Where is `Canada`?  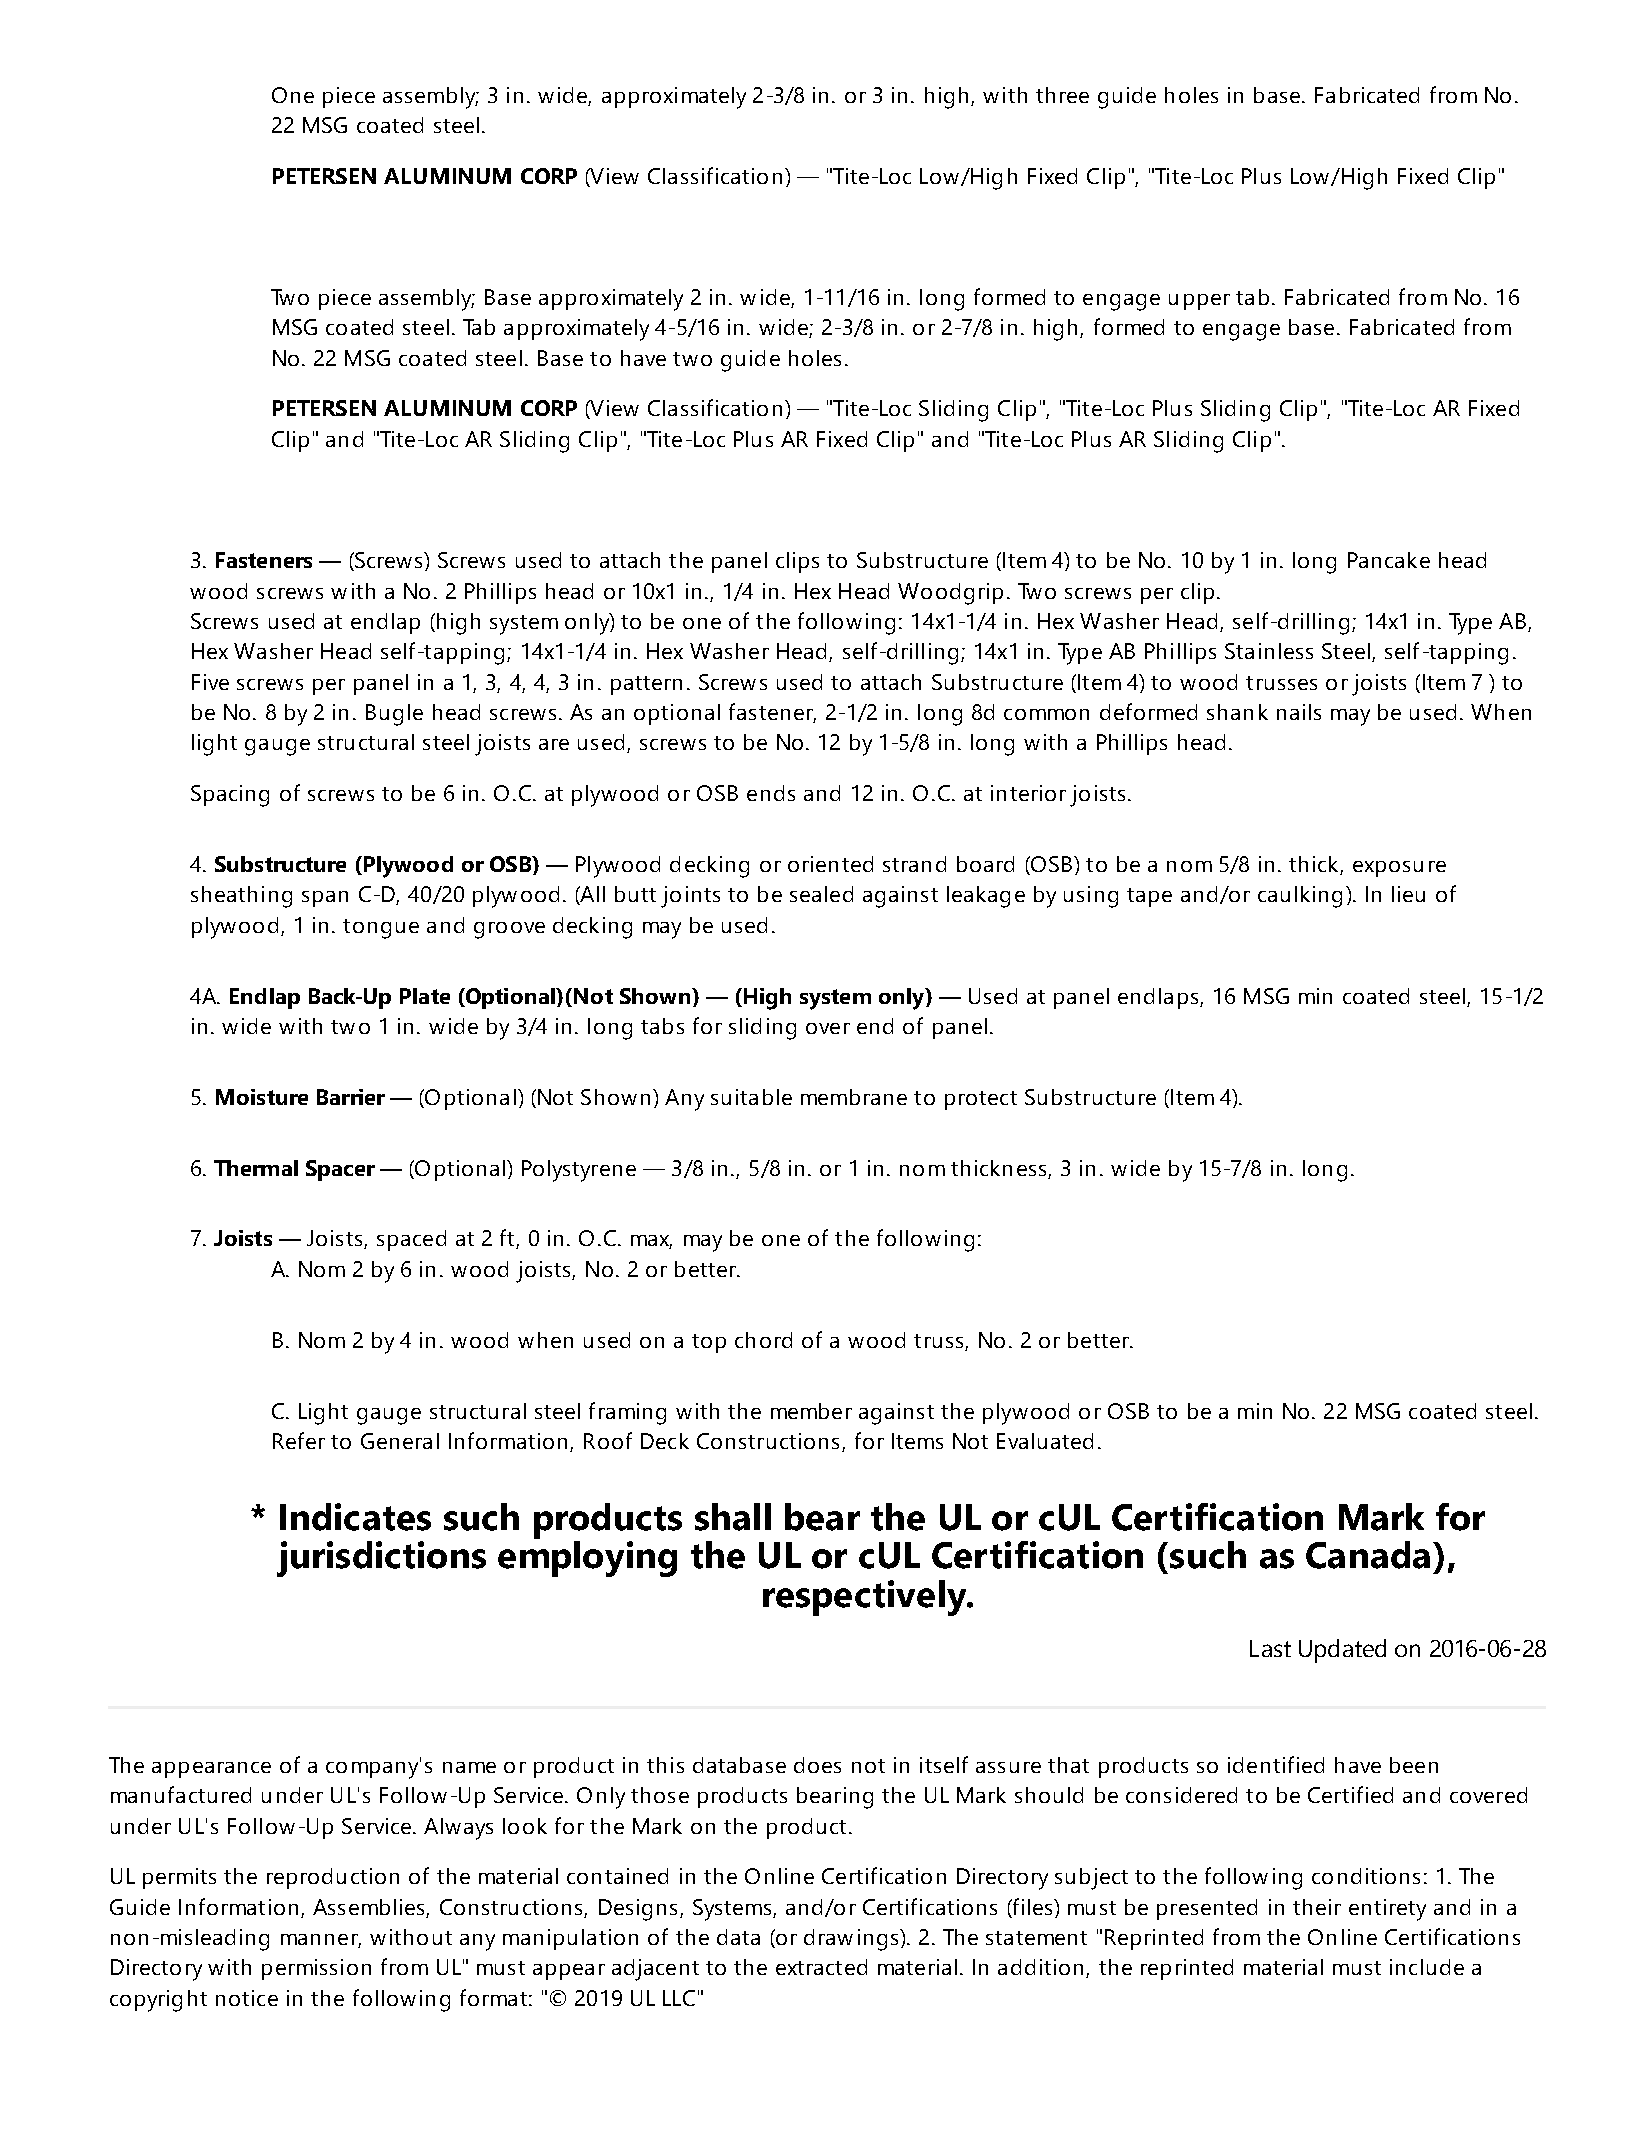 Canada is located at coordinates (1368, 1555).
